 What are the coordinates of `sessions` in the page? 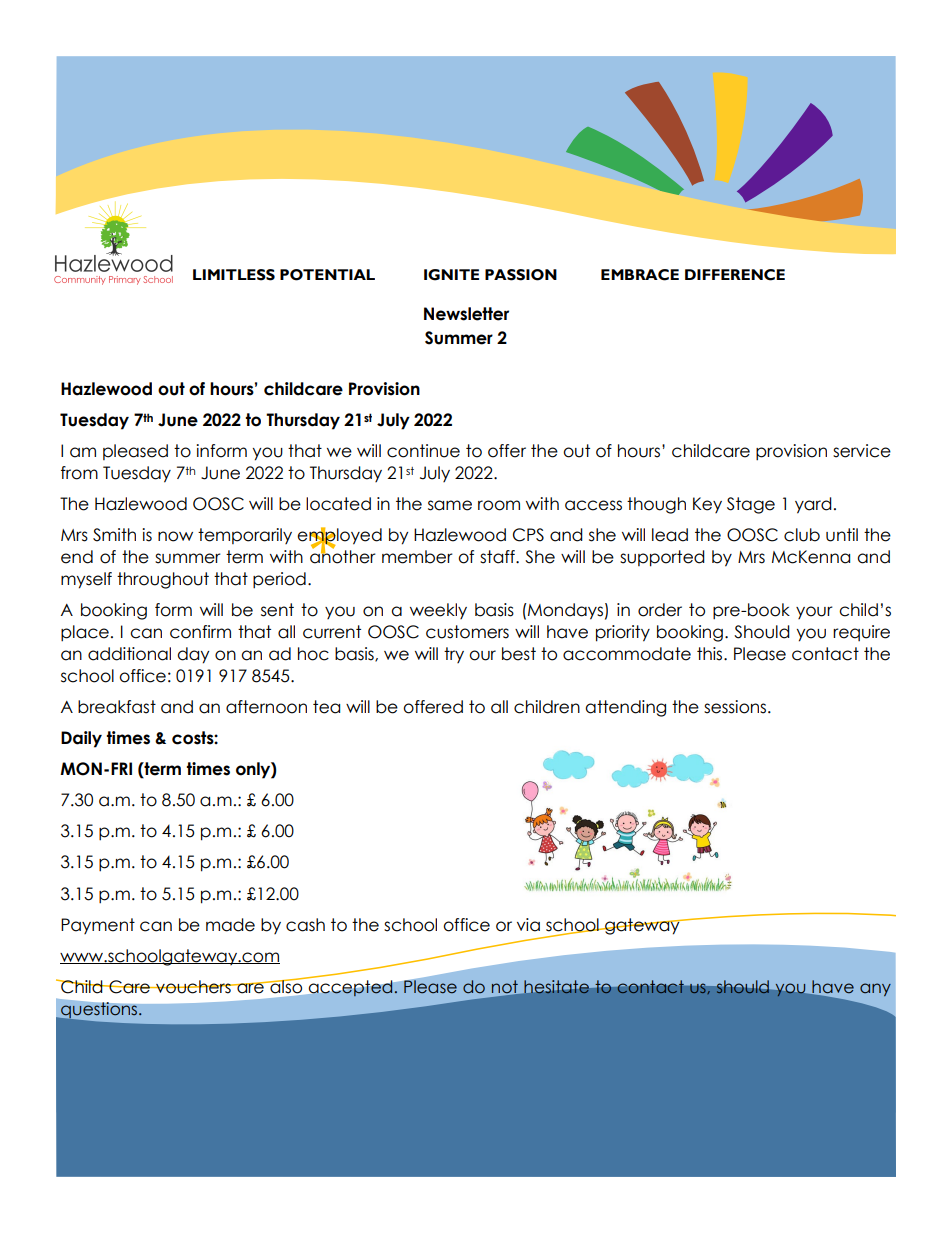 It's located at (736, 707).
